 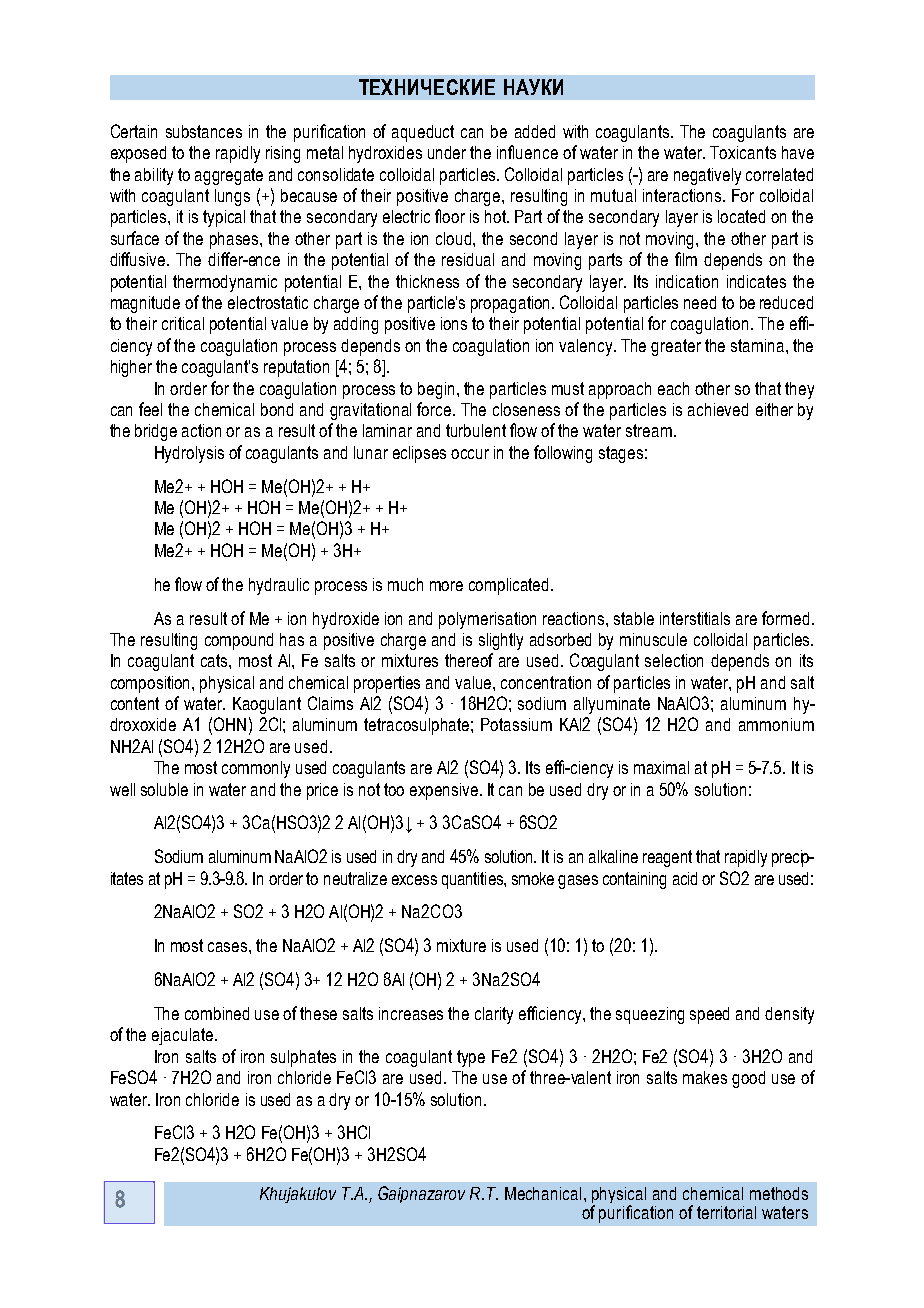 What do you see at coordinates (447, 152) in the page?
I see `under` at bounding box center [447, 152].
